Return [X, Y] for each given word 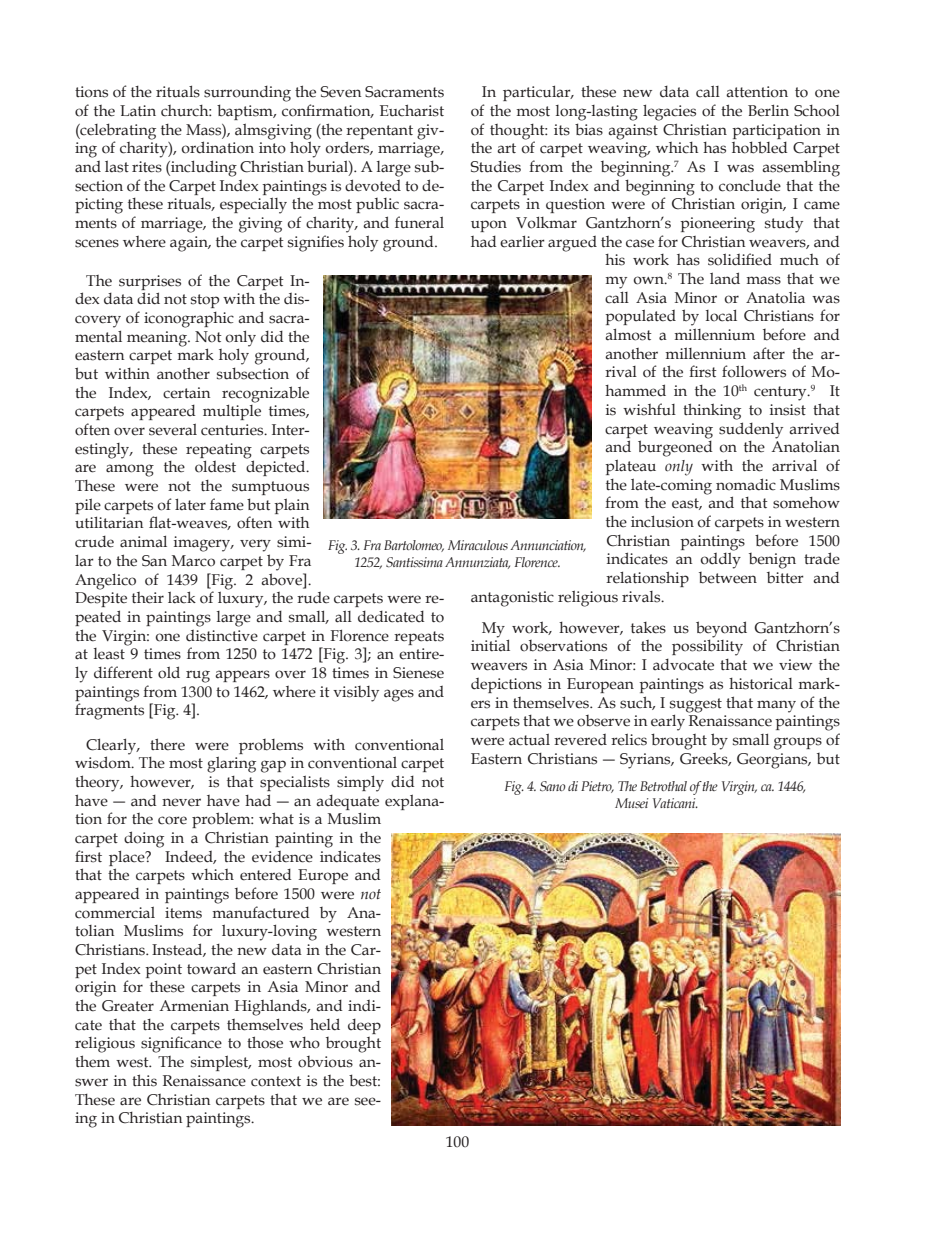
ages [399, 695]
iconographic [189, 320]
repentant [379, 132]
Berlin [768, 111]
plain [291, 506]
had [483, 241]
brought [679, 741]
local [721, 316]
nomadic [746, 484]
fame [227, 504]
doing [144, 839]
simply [360, 784]
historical [761, 684]
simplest [221, 1063]
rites [147, 167]
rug [198, 676]
